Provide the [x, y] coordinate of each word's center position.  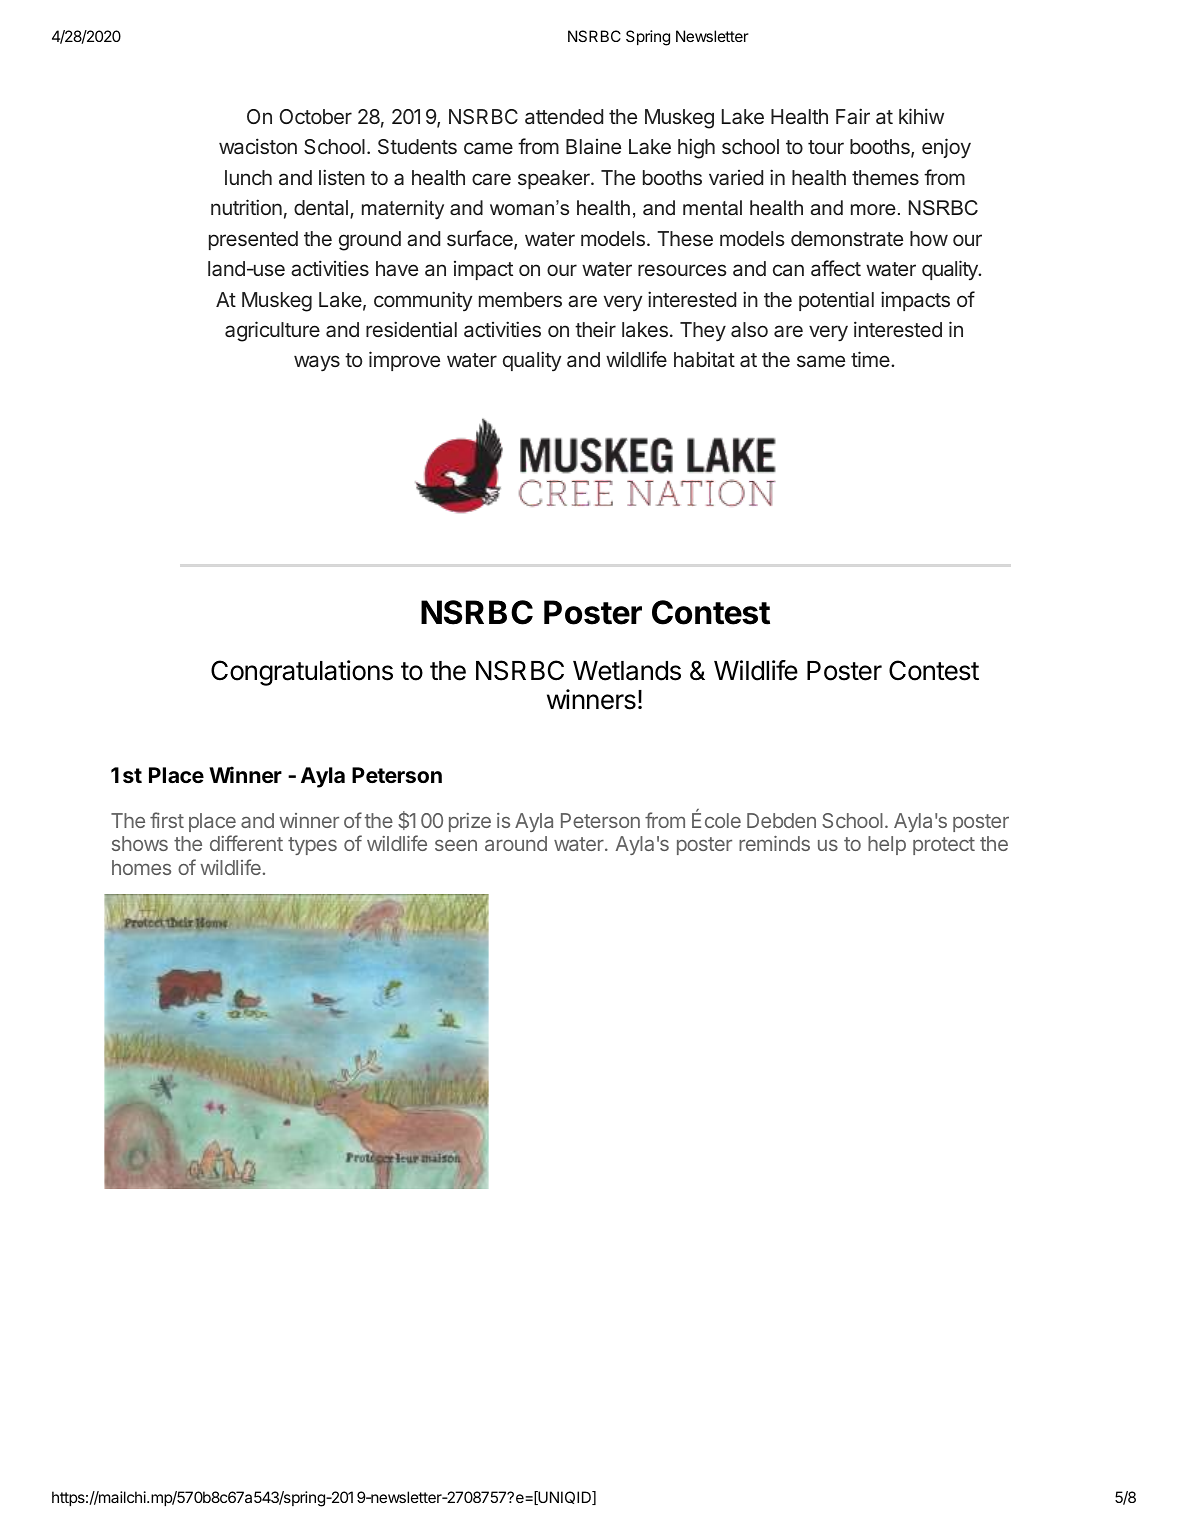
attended [564, 116]
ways [317, 363]
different [246, 843]
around [516, 843]
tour [826, 147]
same [821, 361]
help [887, 845]
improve [404, 361]
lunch [248, 177]
